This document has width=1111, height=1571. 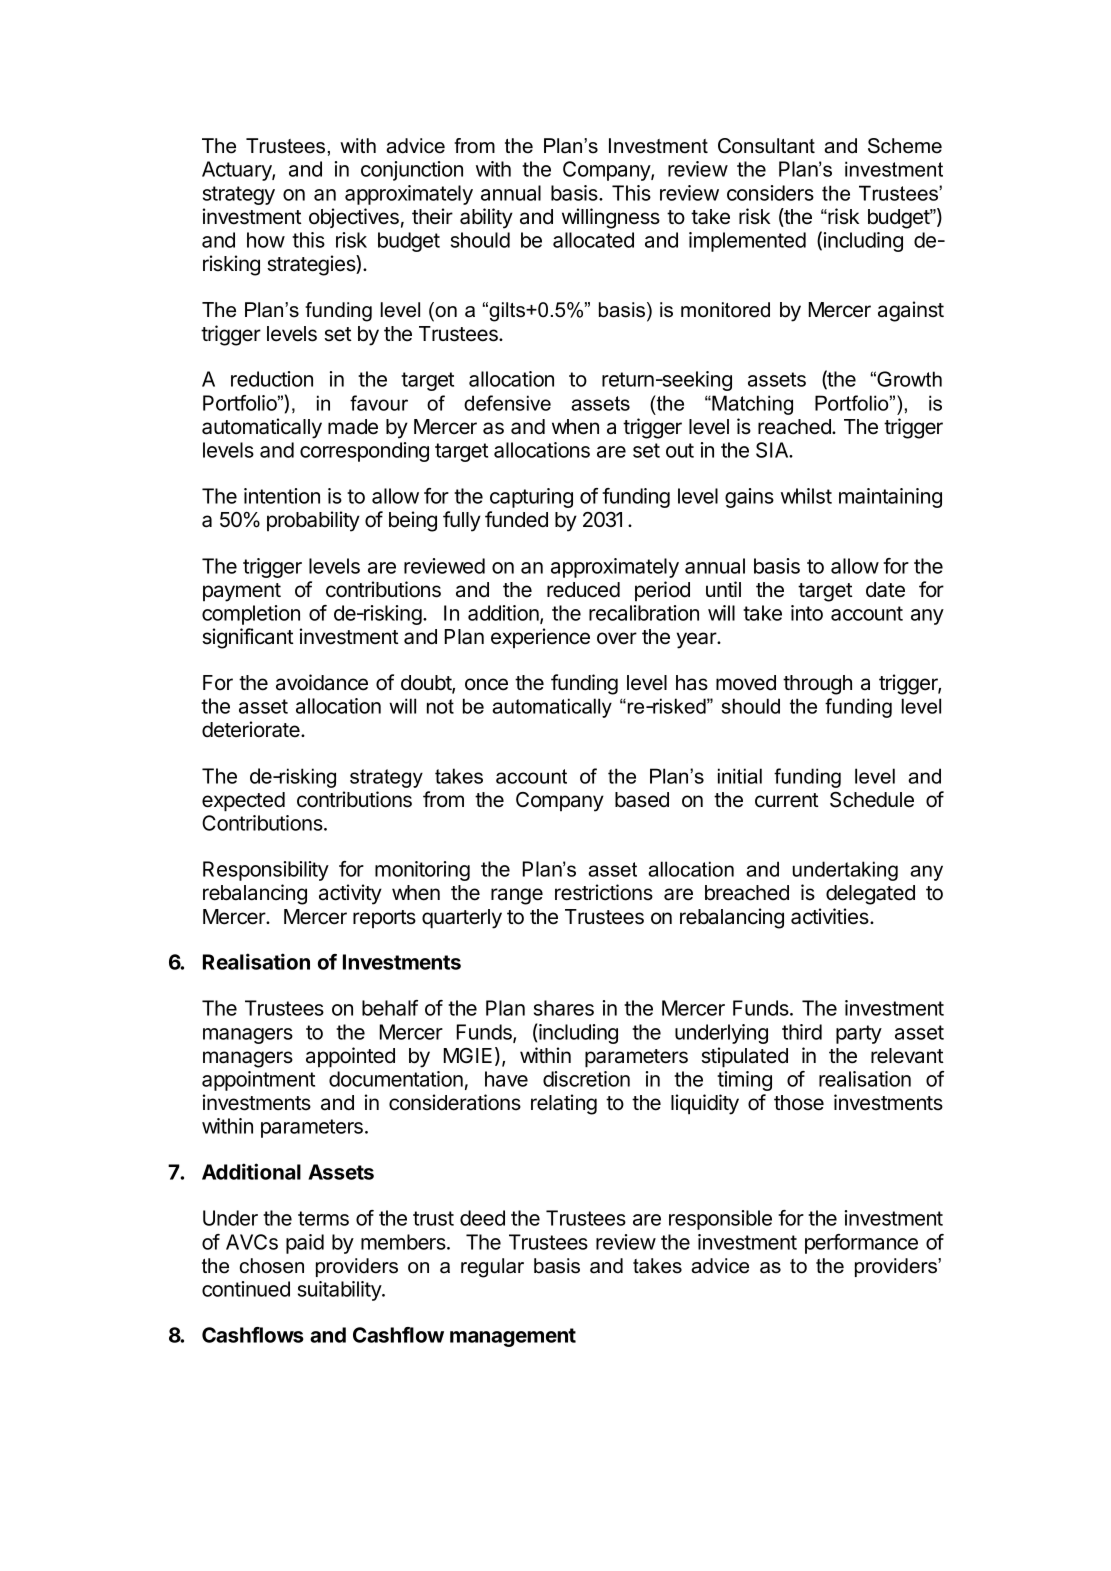 What do you see at coordinates (806, 496) in the document?
I see `whilst` at bounding box center [806, 496].
